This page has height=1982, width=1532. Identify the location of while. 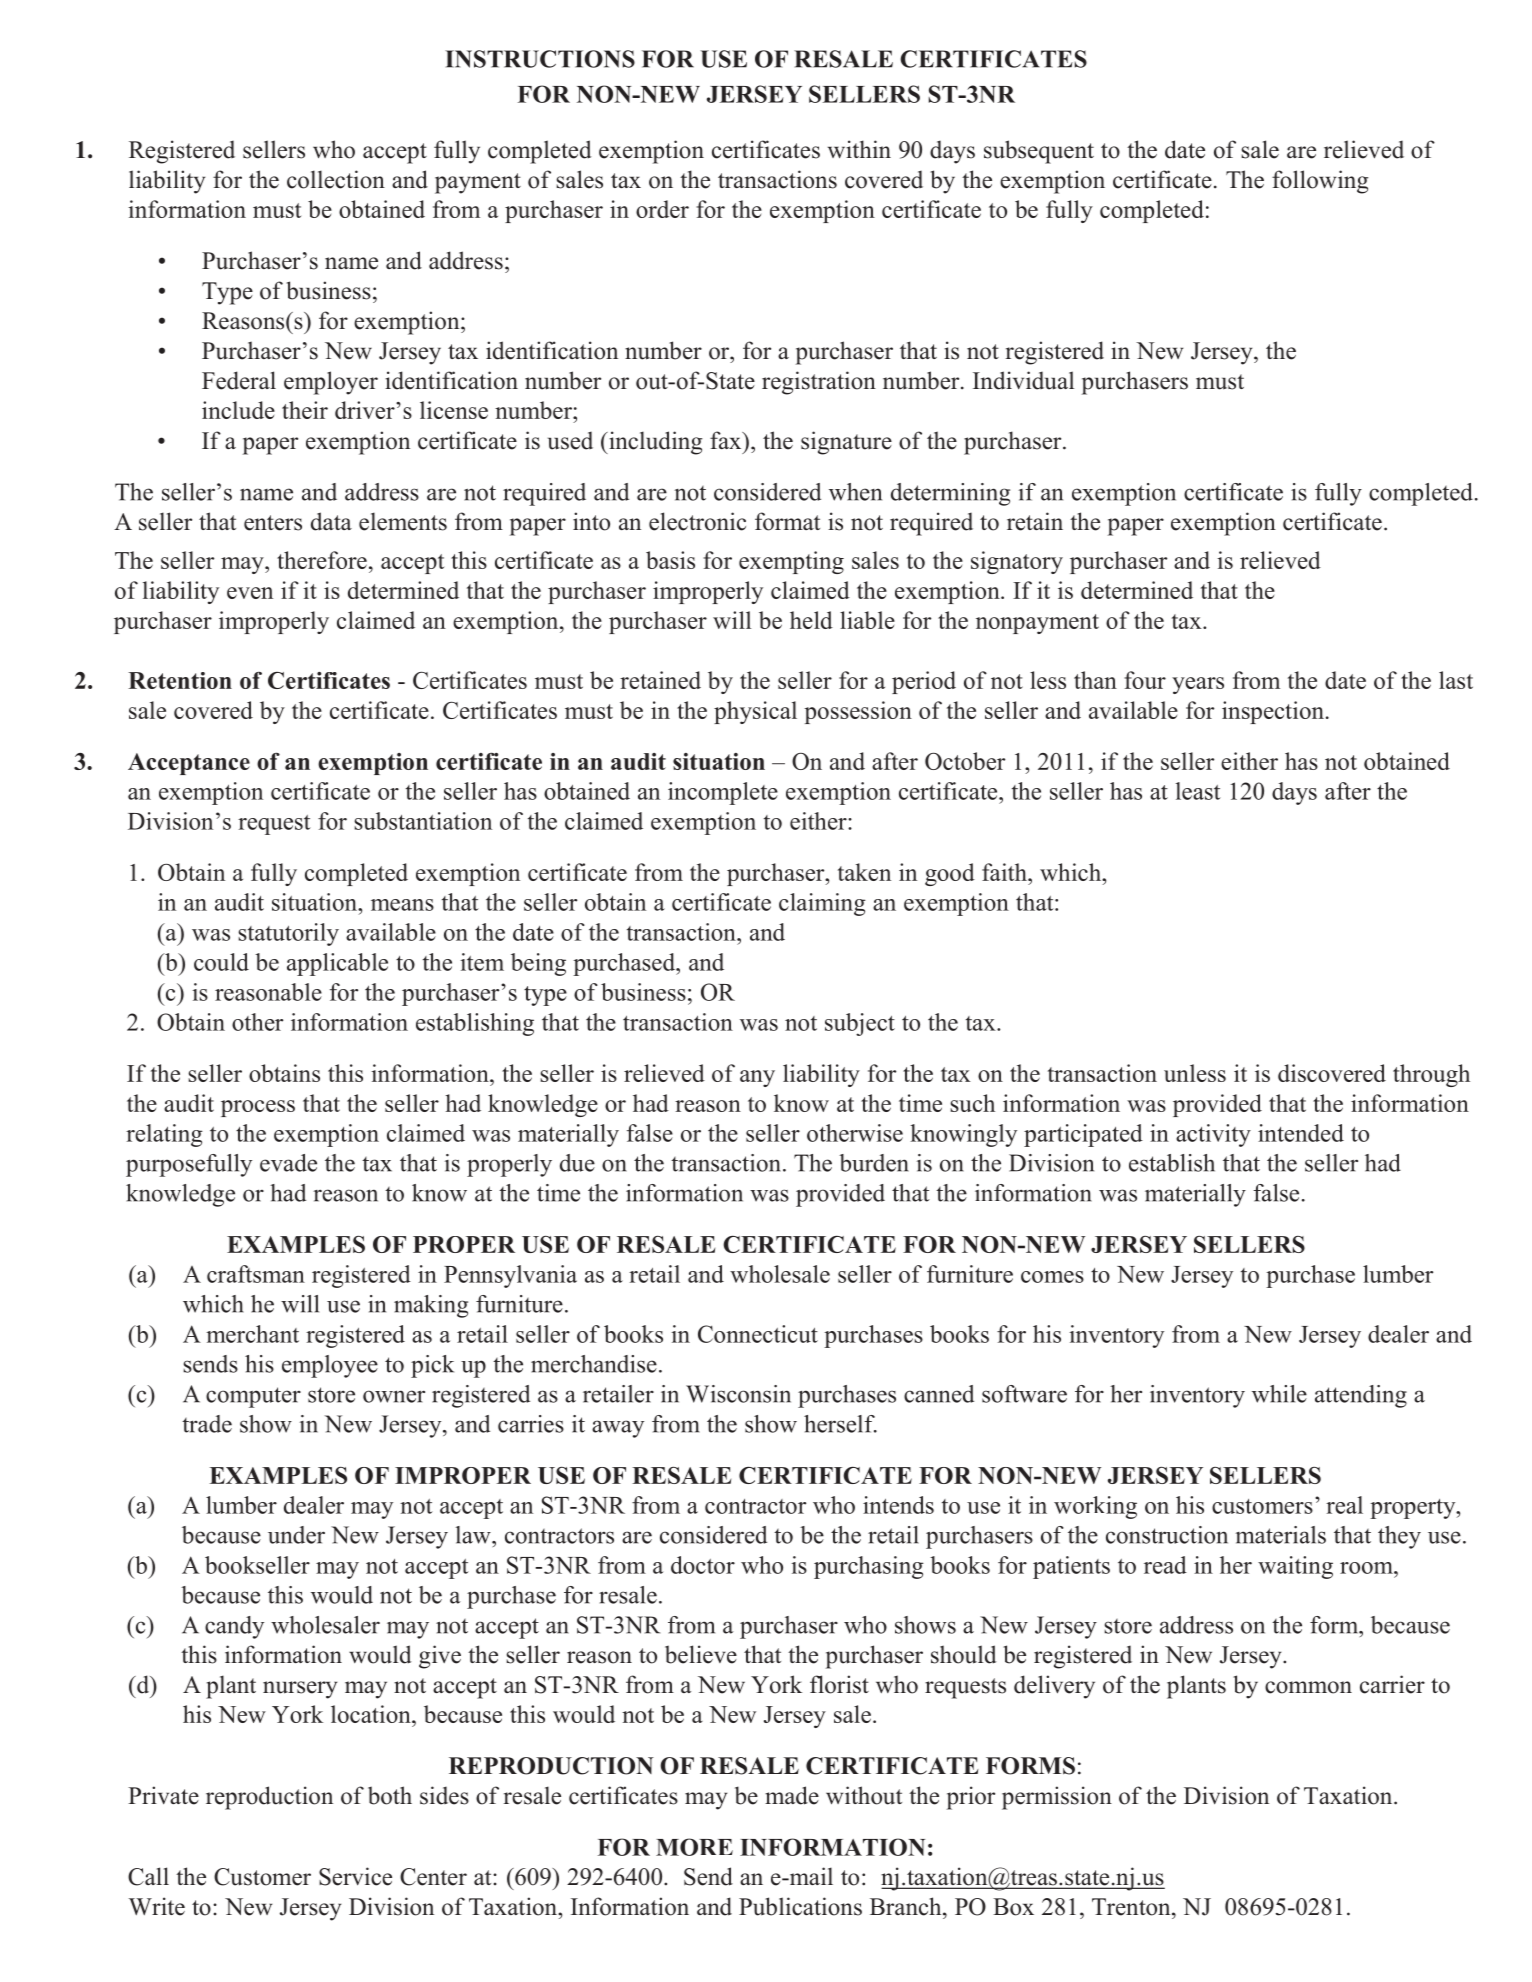
(1279, 1394).
